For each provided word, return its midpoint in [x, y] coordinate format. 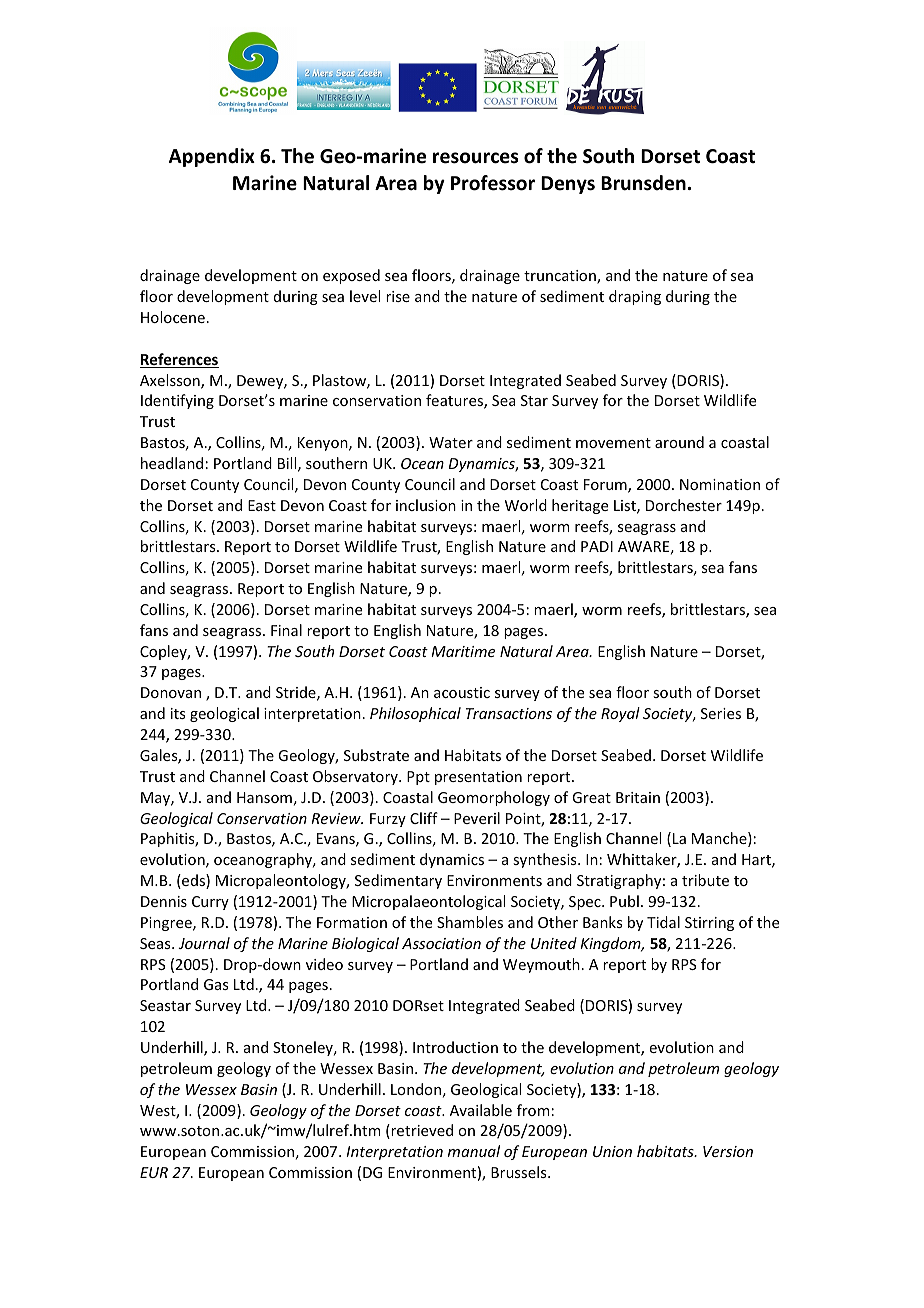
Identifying [177, 401]
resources [476, 158]
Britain [638, 797]
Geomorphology [494, 798]
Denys [568, 185]
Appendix [212, 157]
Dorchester [684, 505]
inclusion [426, 505]
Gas [216, 984]
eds [193, 881]
